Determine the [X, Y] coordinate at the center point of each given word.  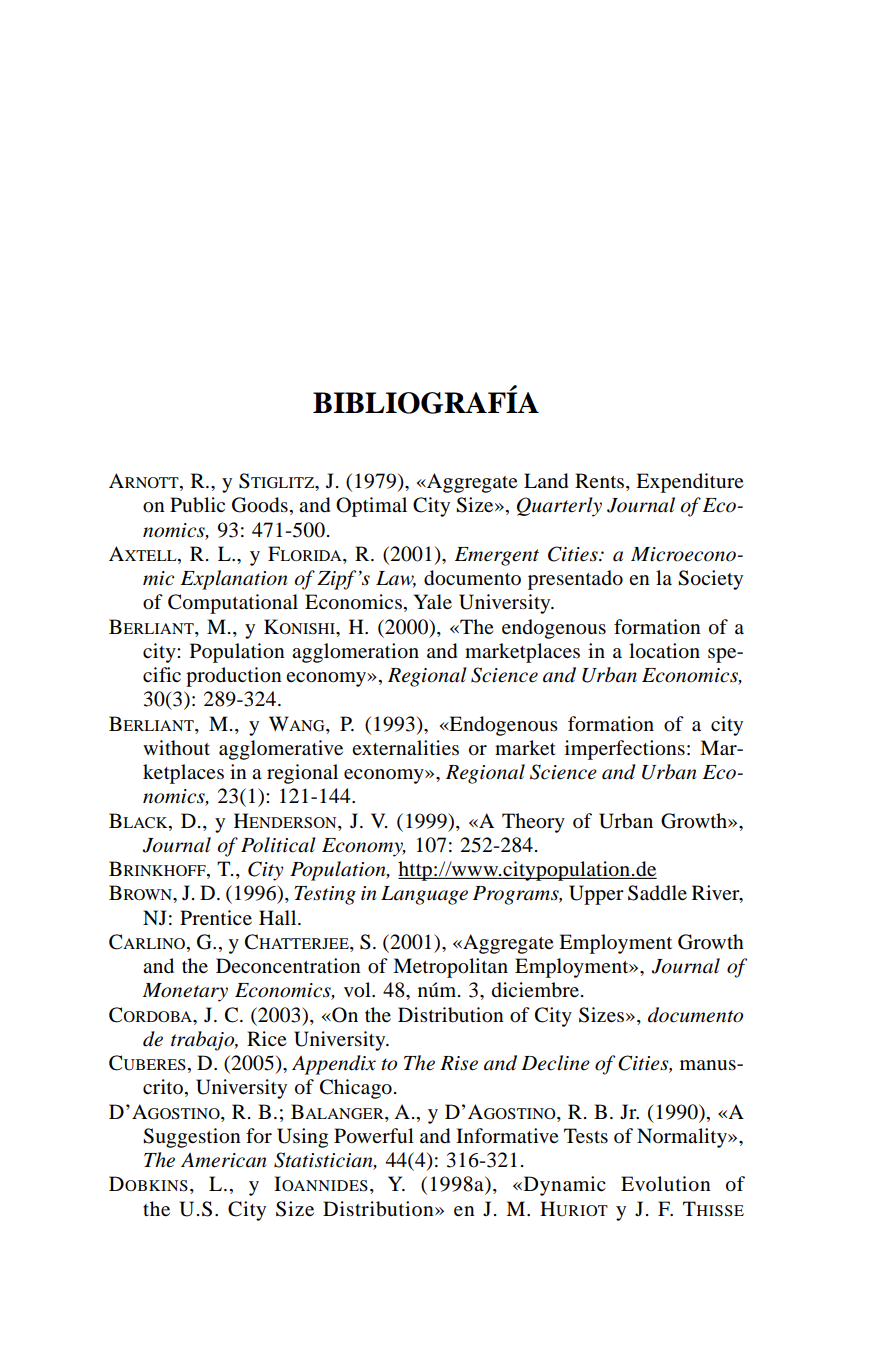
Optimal [371, 507]
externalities [405, 748]
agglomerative [281, 750]
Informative [507, 1136]
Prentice [216, 918]
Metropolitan [450, 968]
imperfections [625, 750]
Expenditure [690, 483]
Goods [260, 505]
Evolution [666, 1184]
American [223, 1160]
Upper [596, 895]
